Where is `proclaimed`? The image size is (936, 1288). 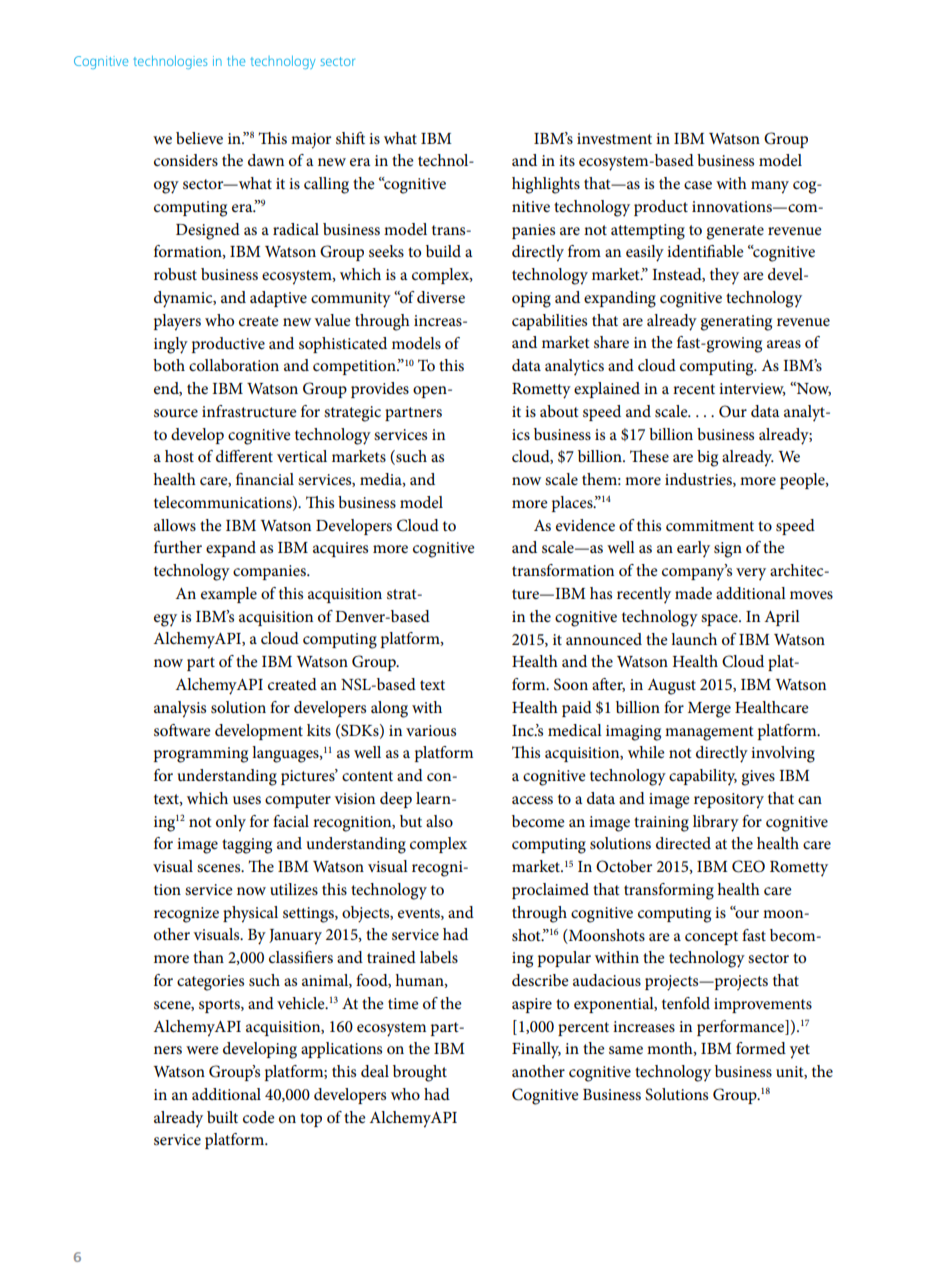 proclaimed is located at coordinates (550, 891).
